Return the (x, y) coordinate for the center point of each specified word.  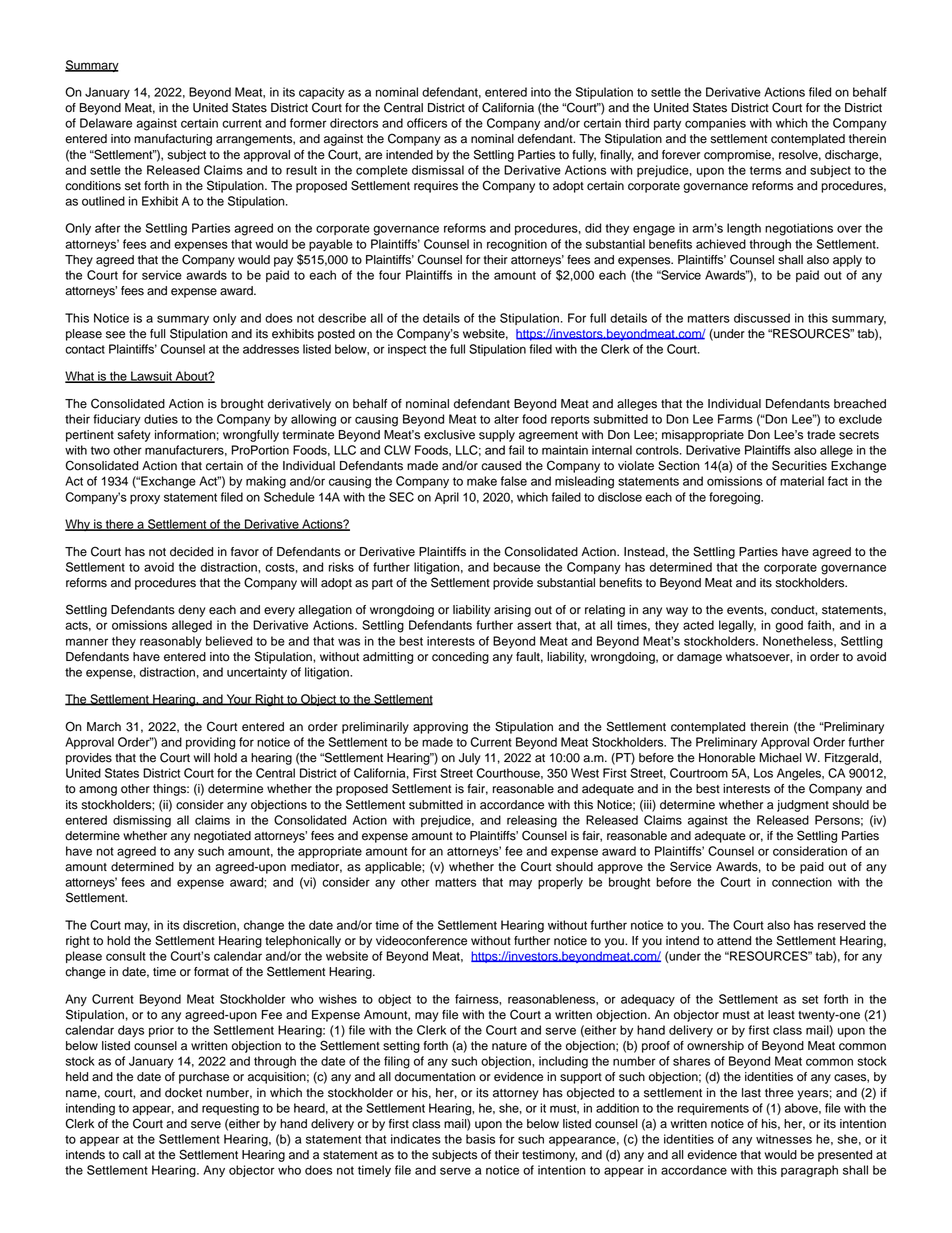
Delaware (106, 123)
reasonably (171, 642)
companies (715, 124)
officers (427, 123)
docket (183, 1093)
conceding (460, 658)
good (789, 626)
